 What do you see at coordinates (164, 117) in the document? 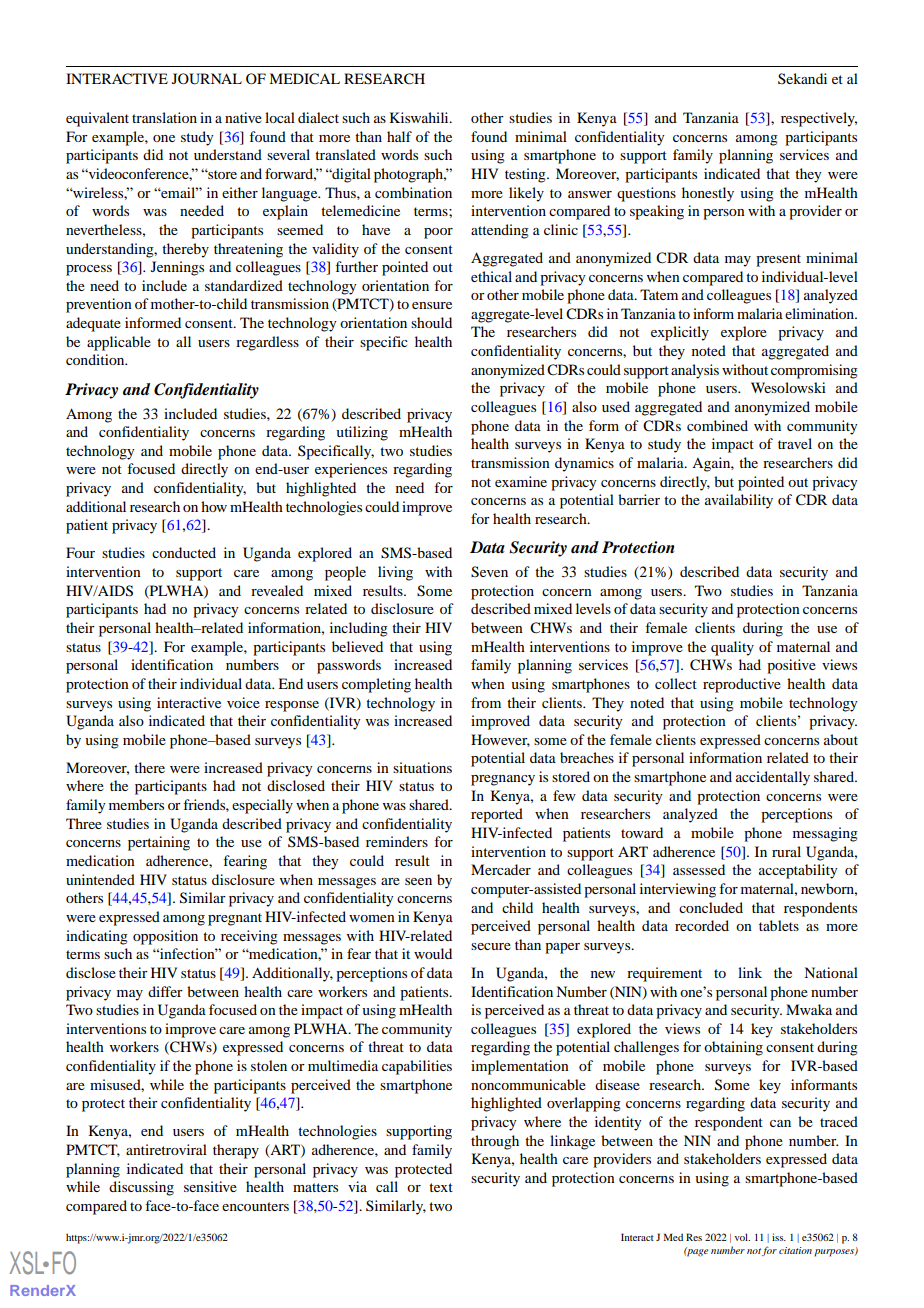
I see `translation` at bounding box center [164, 117].
